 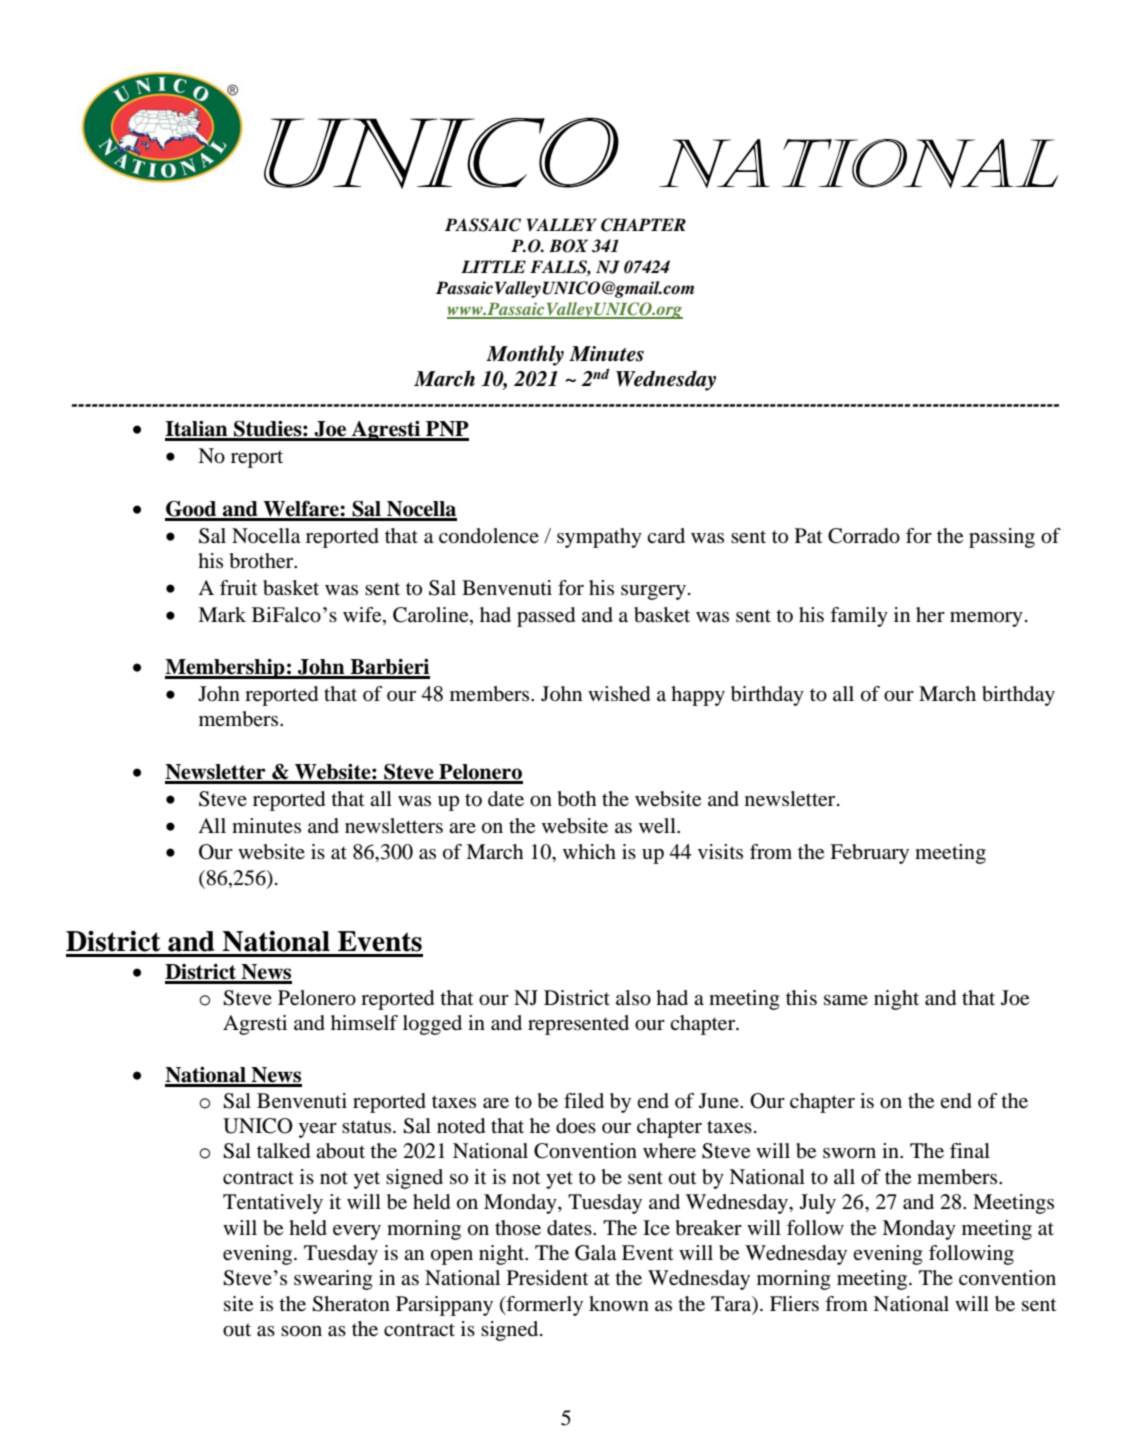 I want to click on swearing, so click(x=333, y=1280).
